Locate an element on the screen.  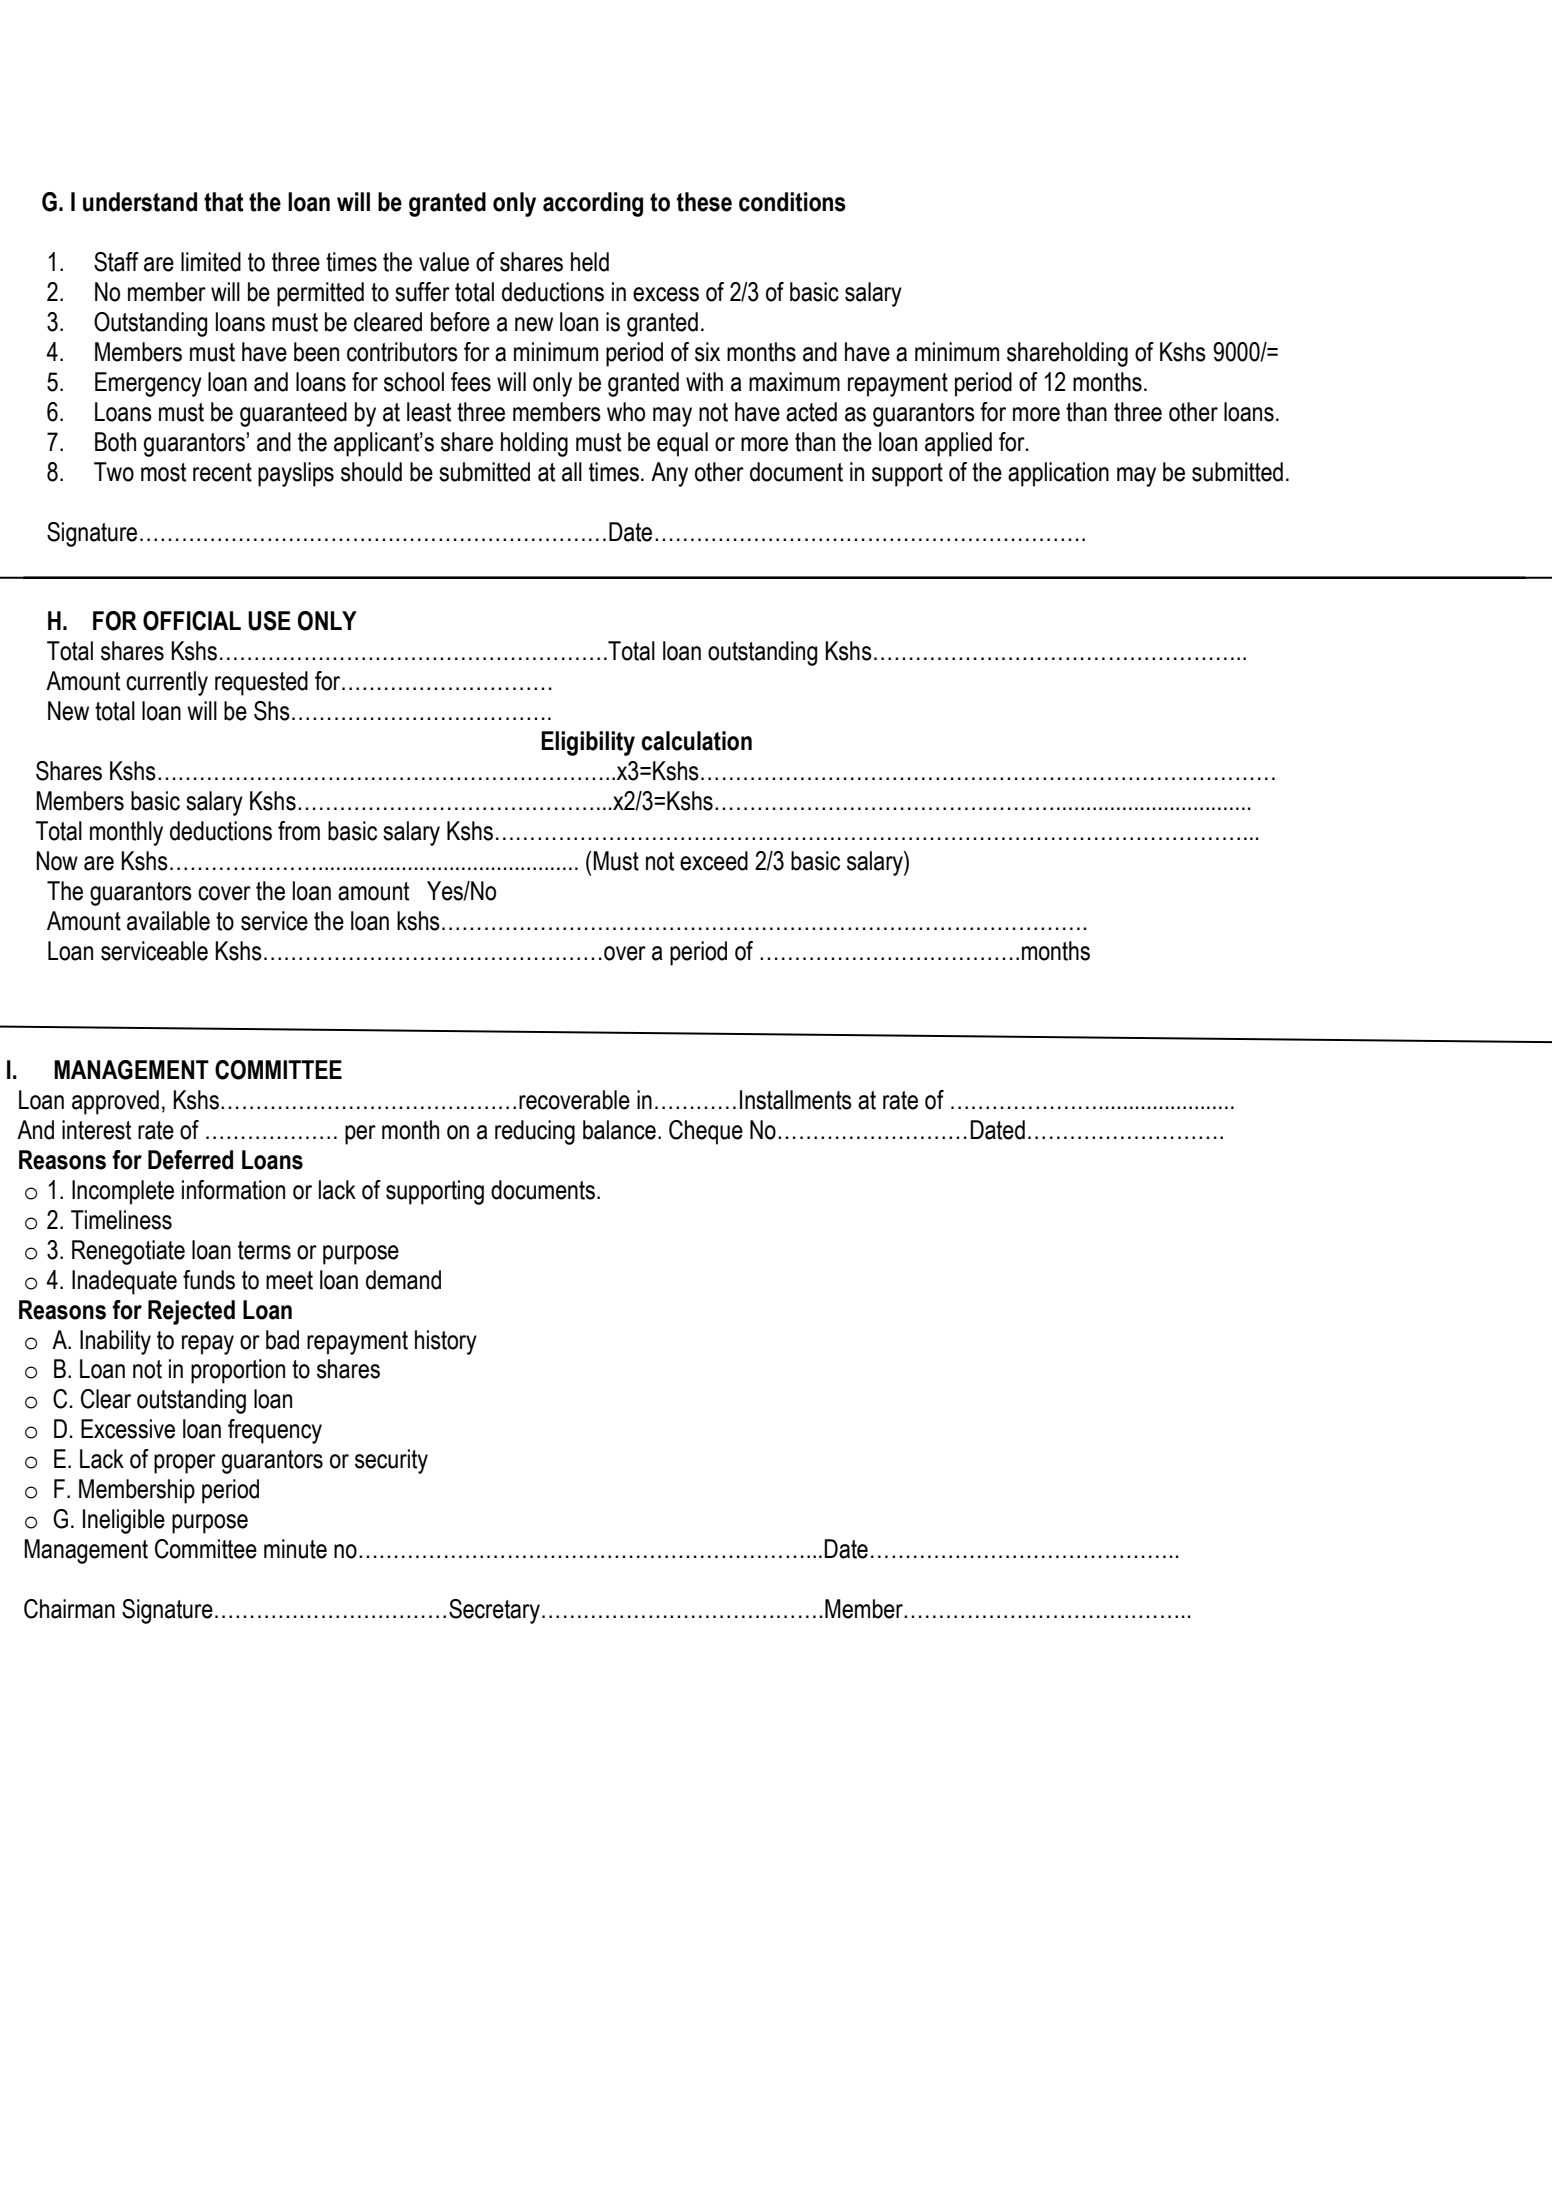
Cheque is located at coordinates (706, 1132).
